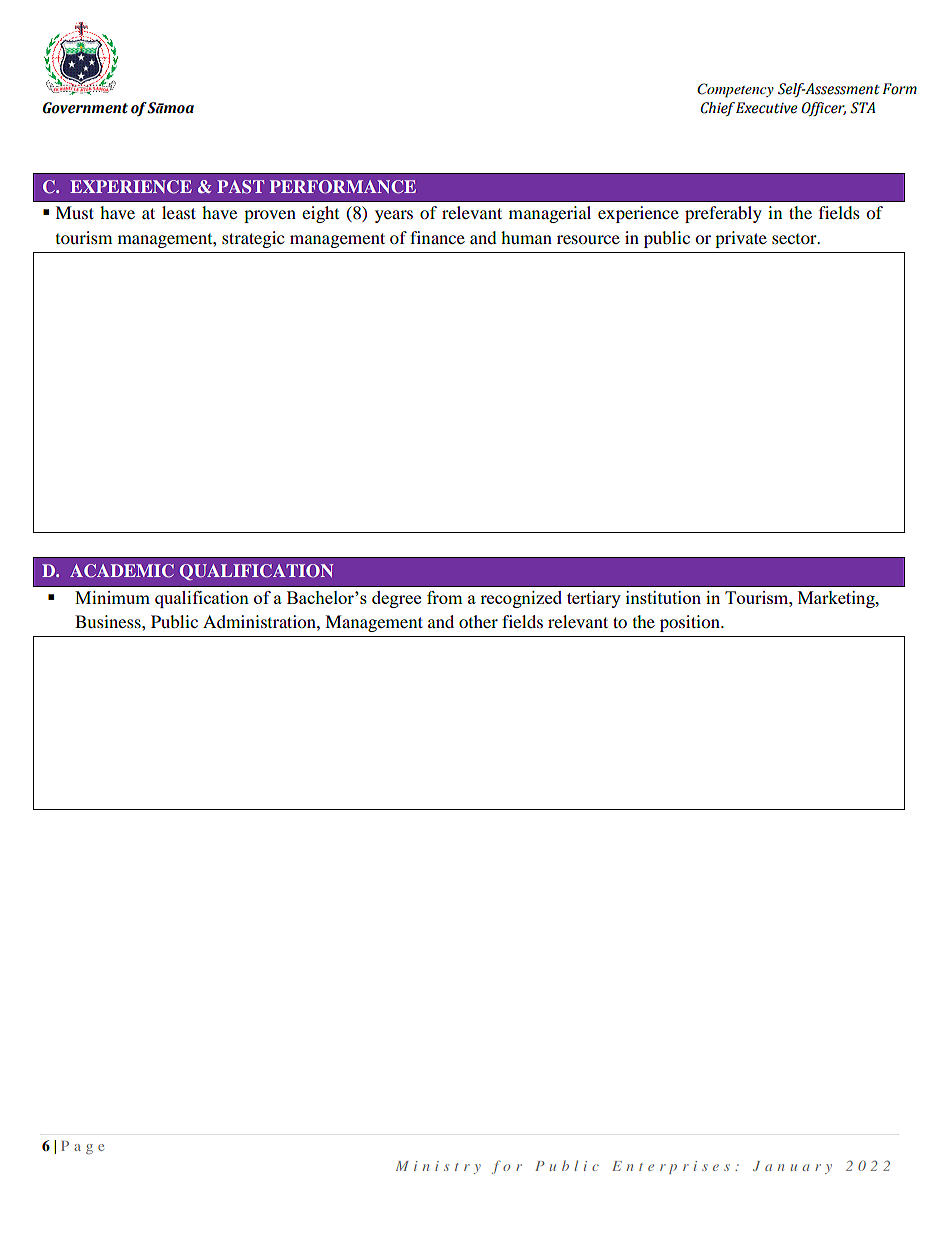 The image size is (952, 1233). Describe the element at coordinates (253, 239) in the screenshot. I see `strategic` at that location.
